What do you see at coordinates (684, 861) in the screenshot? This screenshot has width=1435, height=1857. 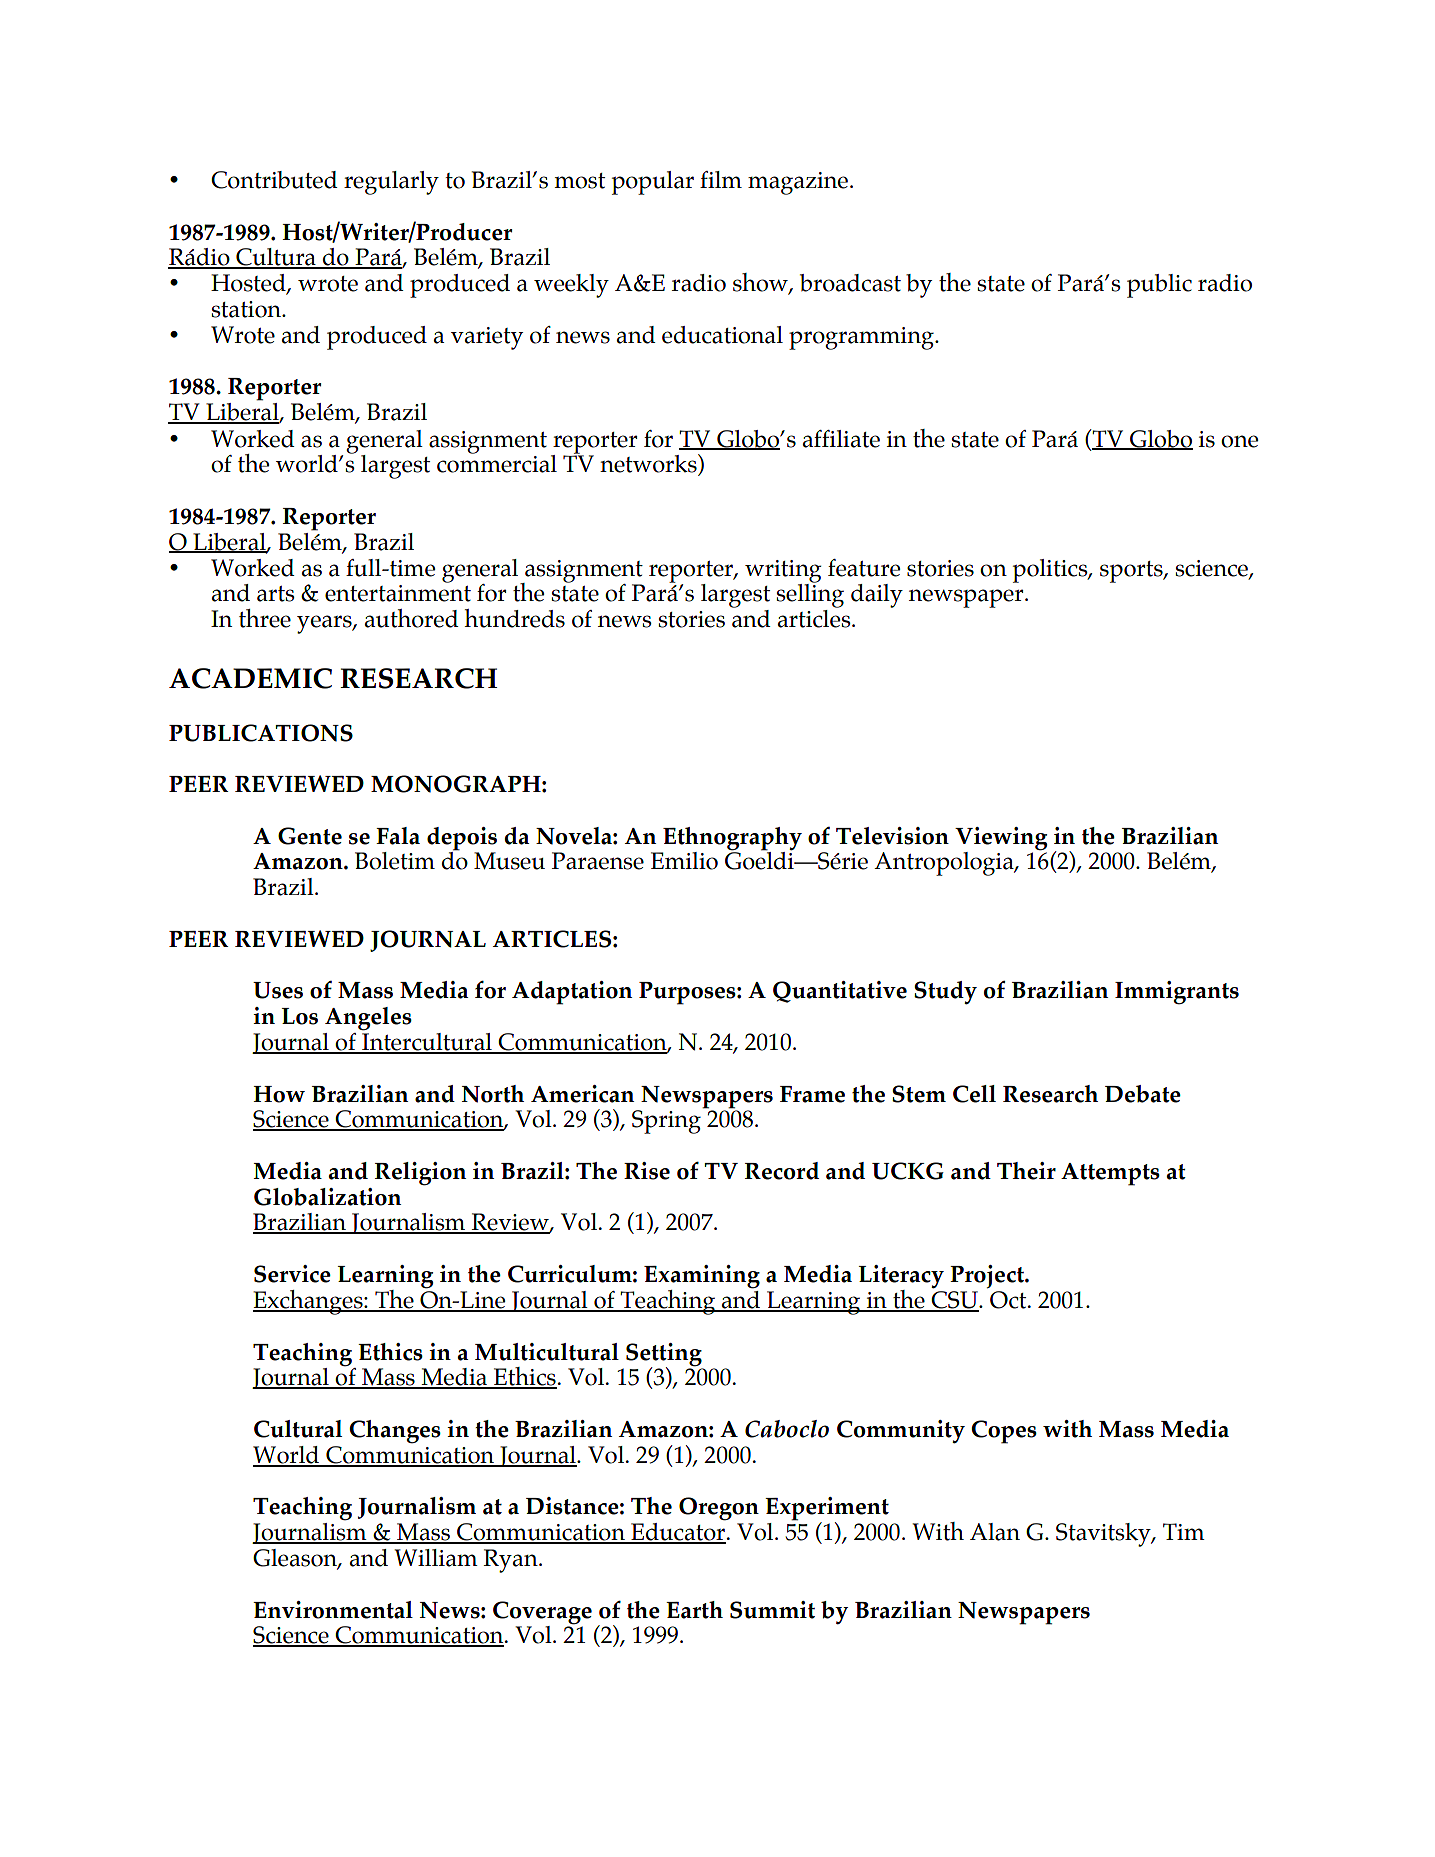 I see `Emilio` at bounding box center [684, 861].
